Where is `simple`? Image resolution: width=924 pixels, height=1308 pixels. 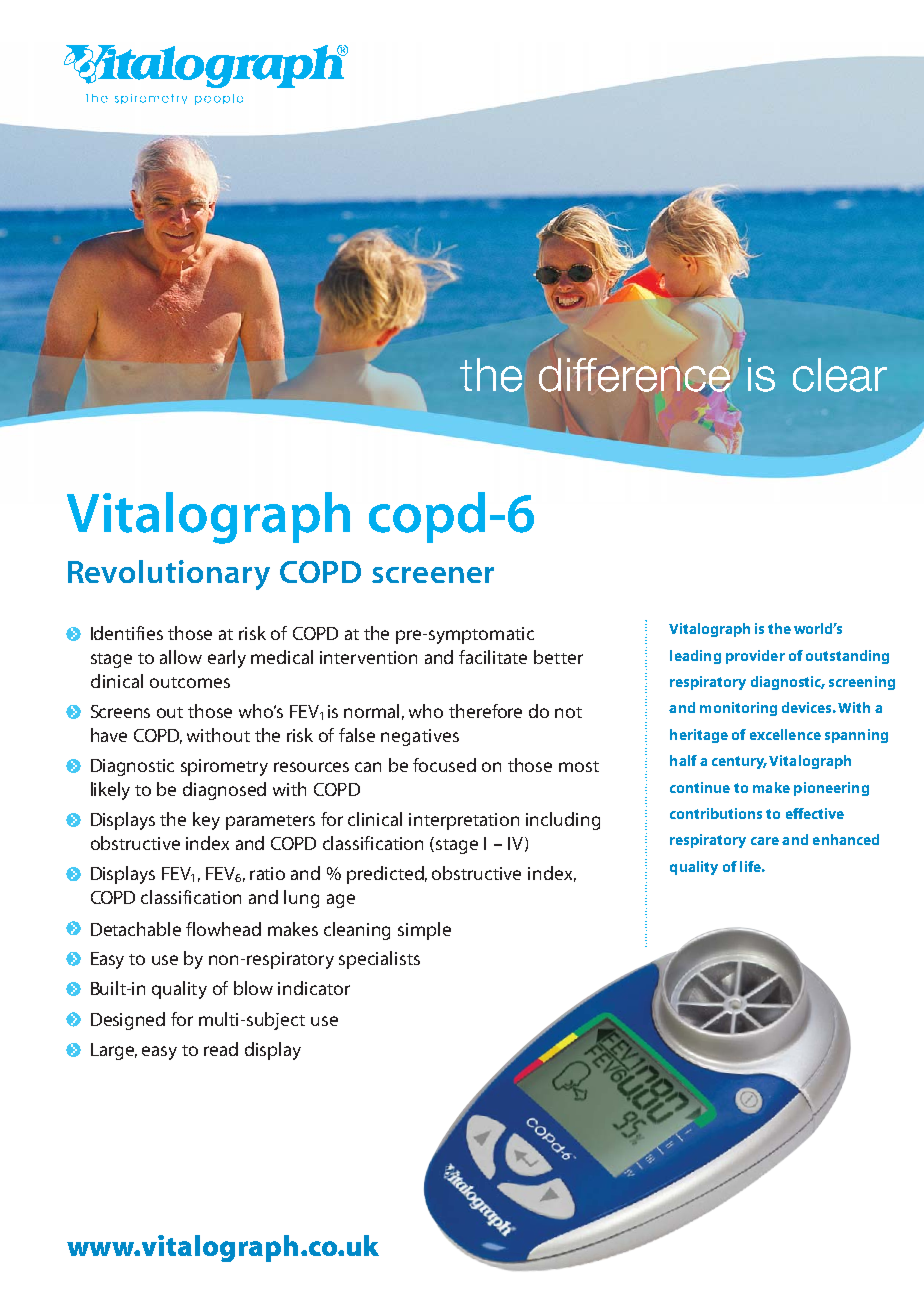 simple is located at coordinates (424, 931).
